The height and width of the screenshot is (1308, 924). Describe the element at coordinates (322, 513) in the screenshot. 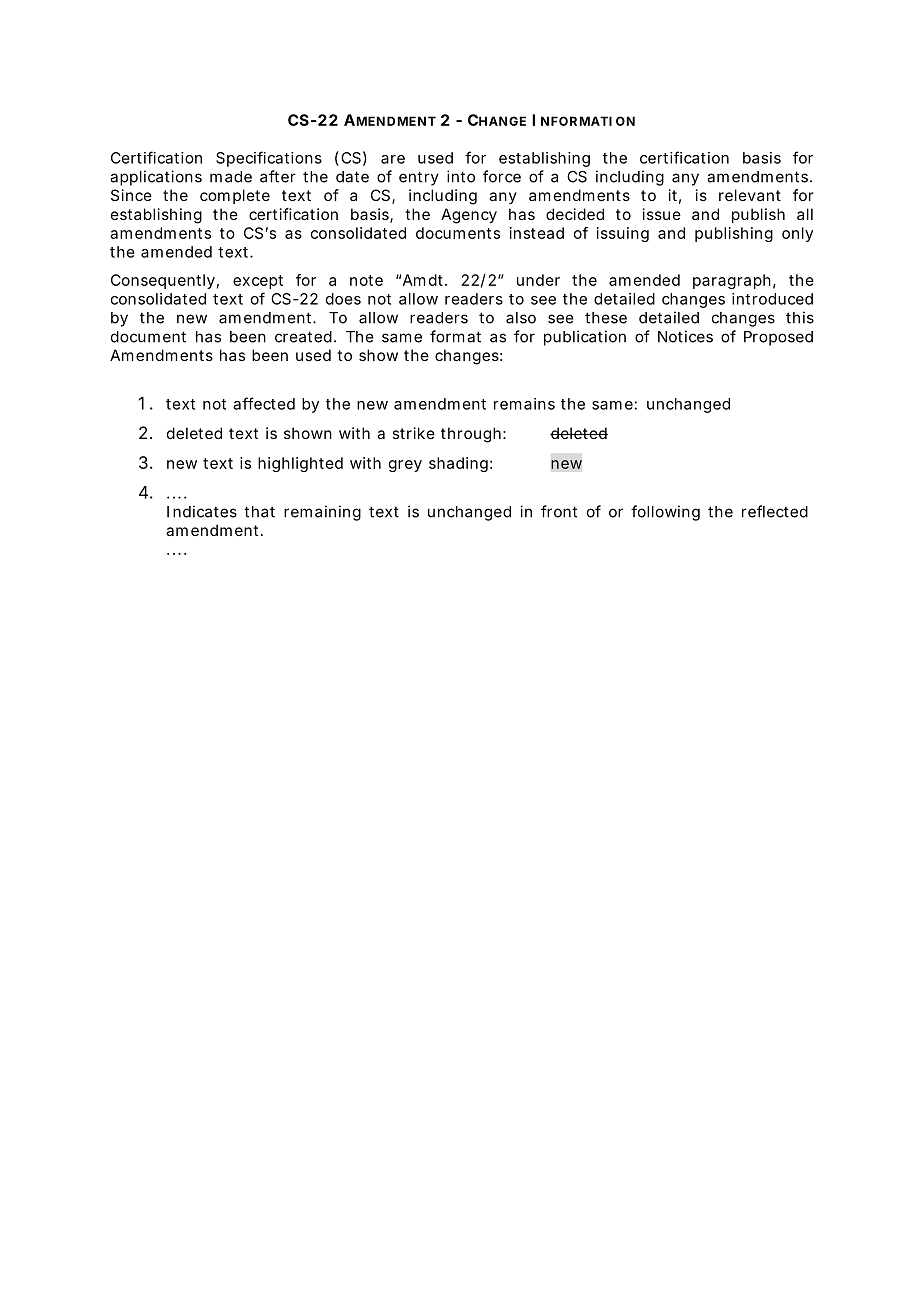

I see `remaining` at that location.
